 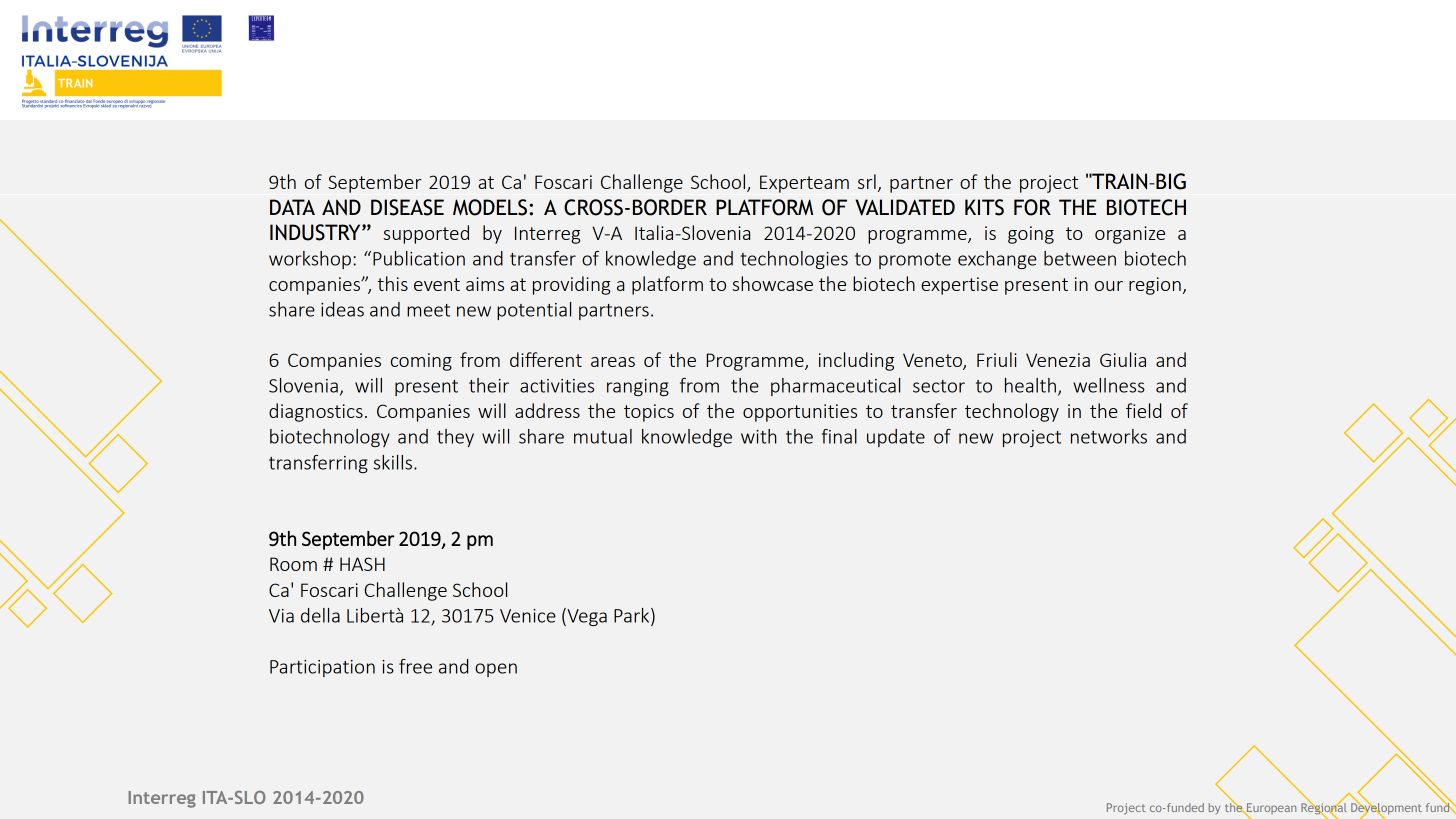 I want to click on networks, so click(x=1109, y=436).
